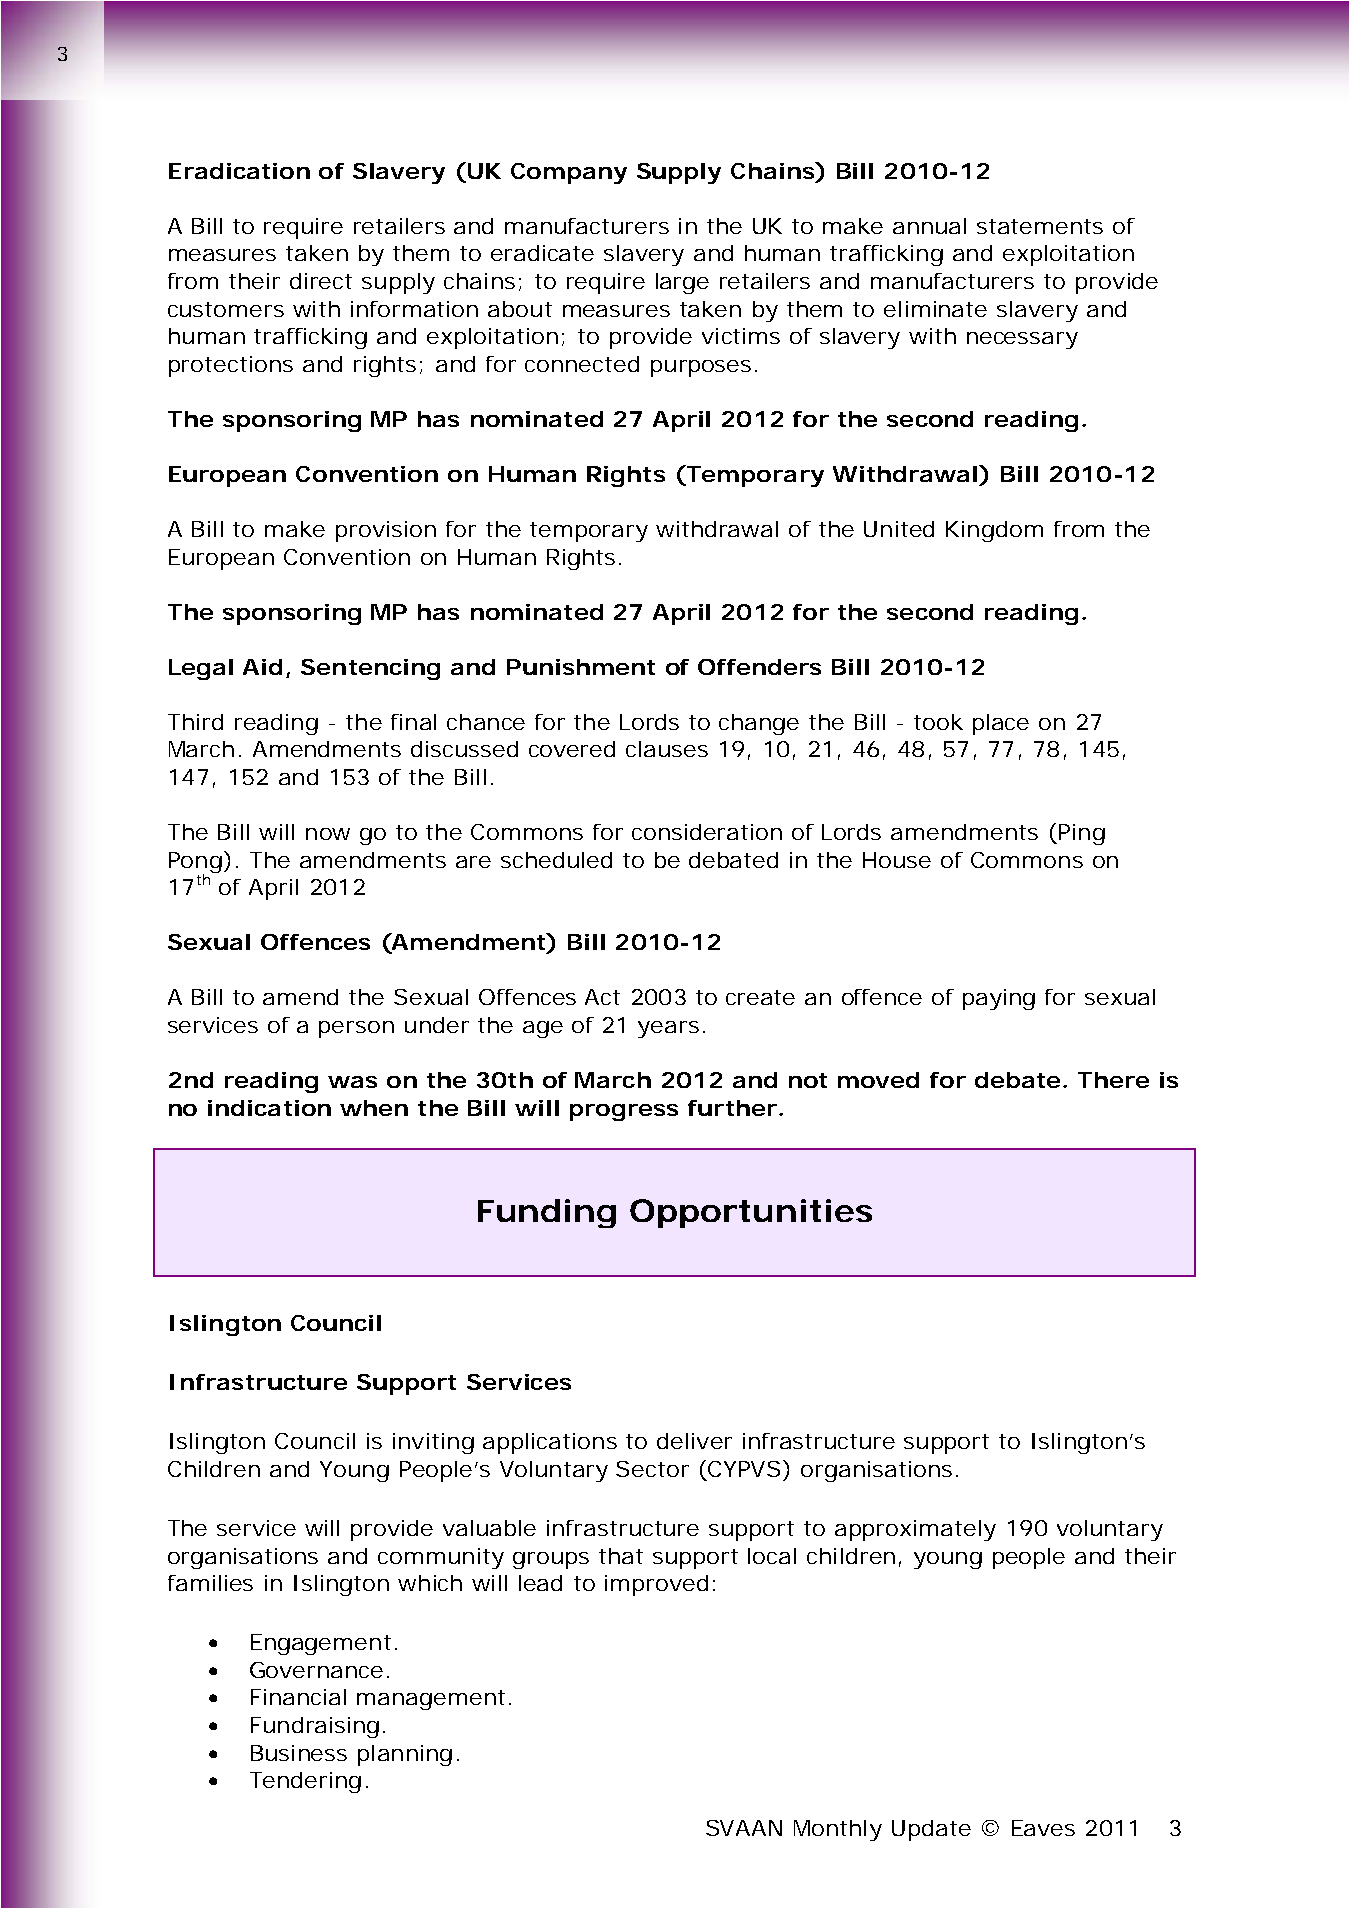  What do you see at coordinates (656, 1585) in the screenshot?
I see `improved` at bounding box center [656, 1585].
